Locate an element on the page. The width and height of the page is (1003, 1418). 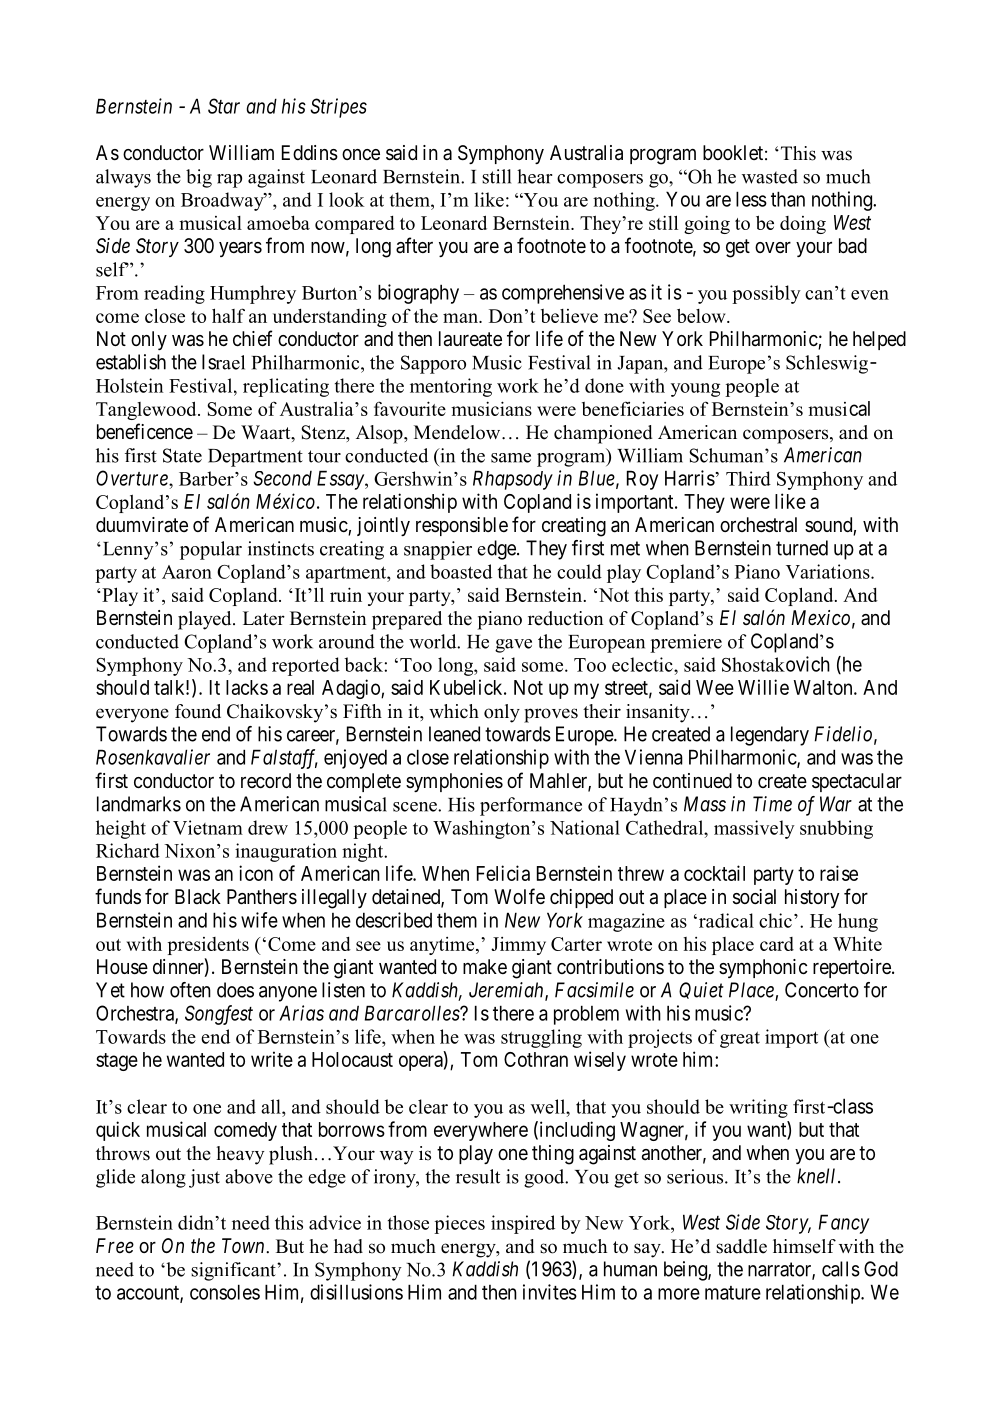
inspired is located at coordinates (523, 1224).
